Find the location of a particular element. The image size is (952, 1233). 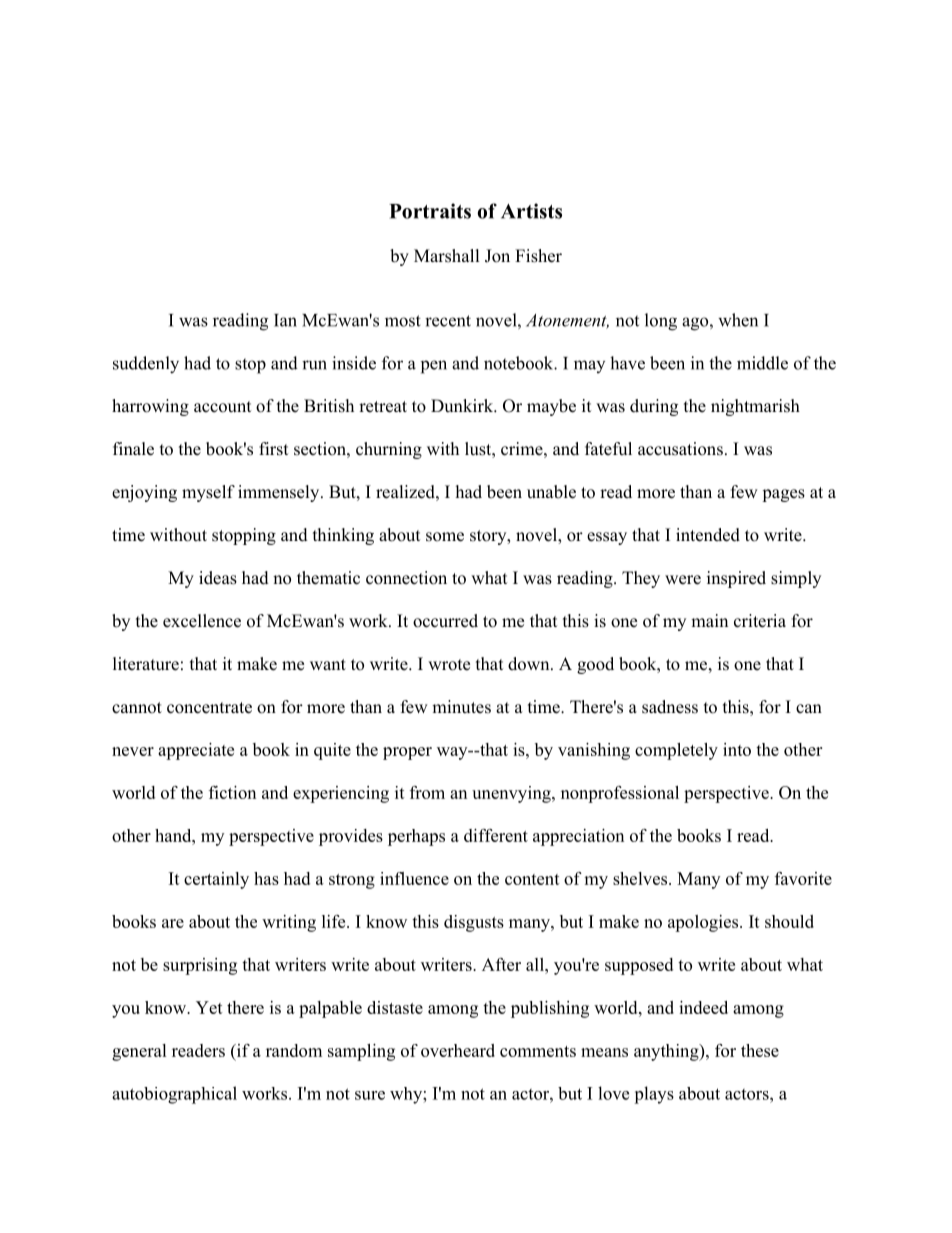

autobiographical is located at coordinates (174, 1095).
